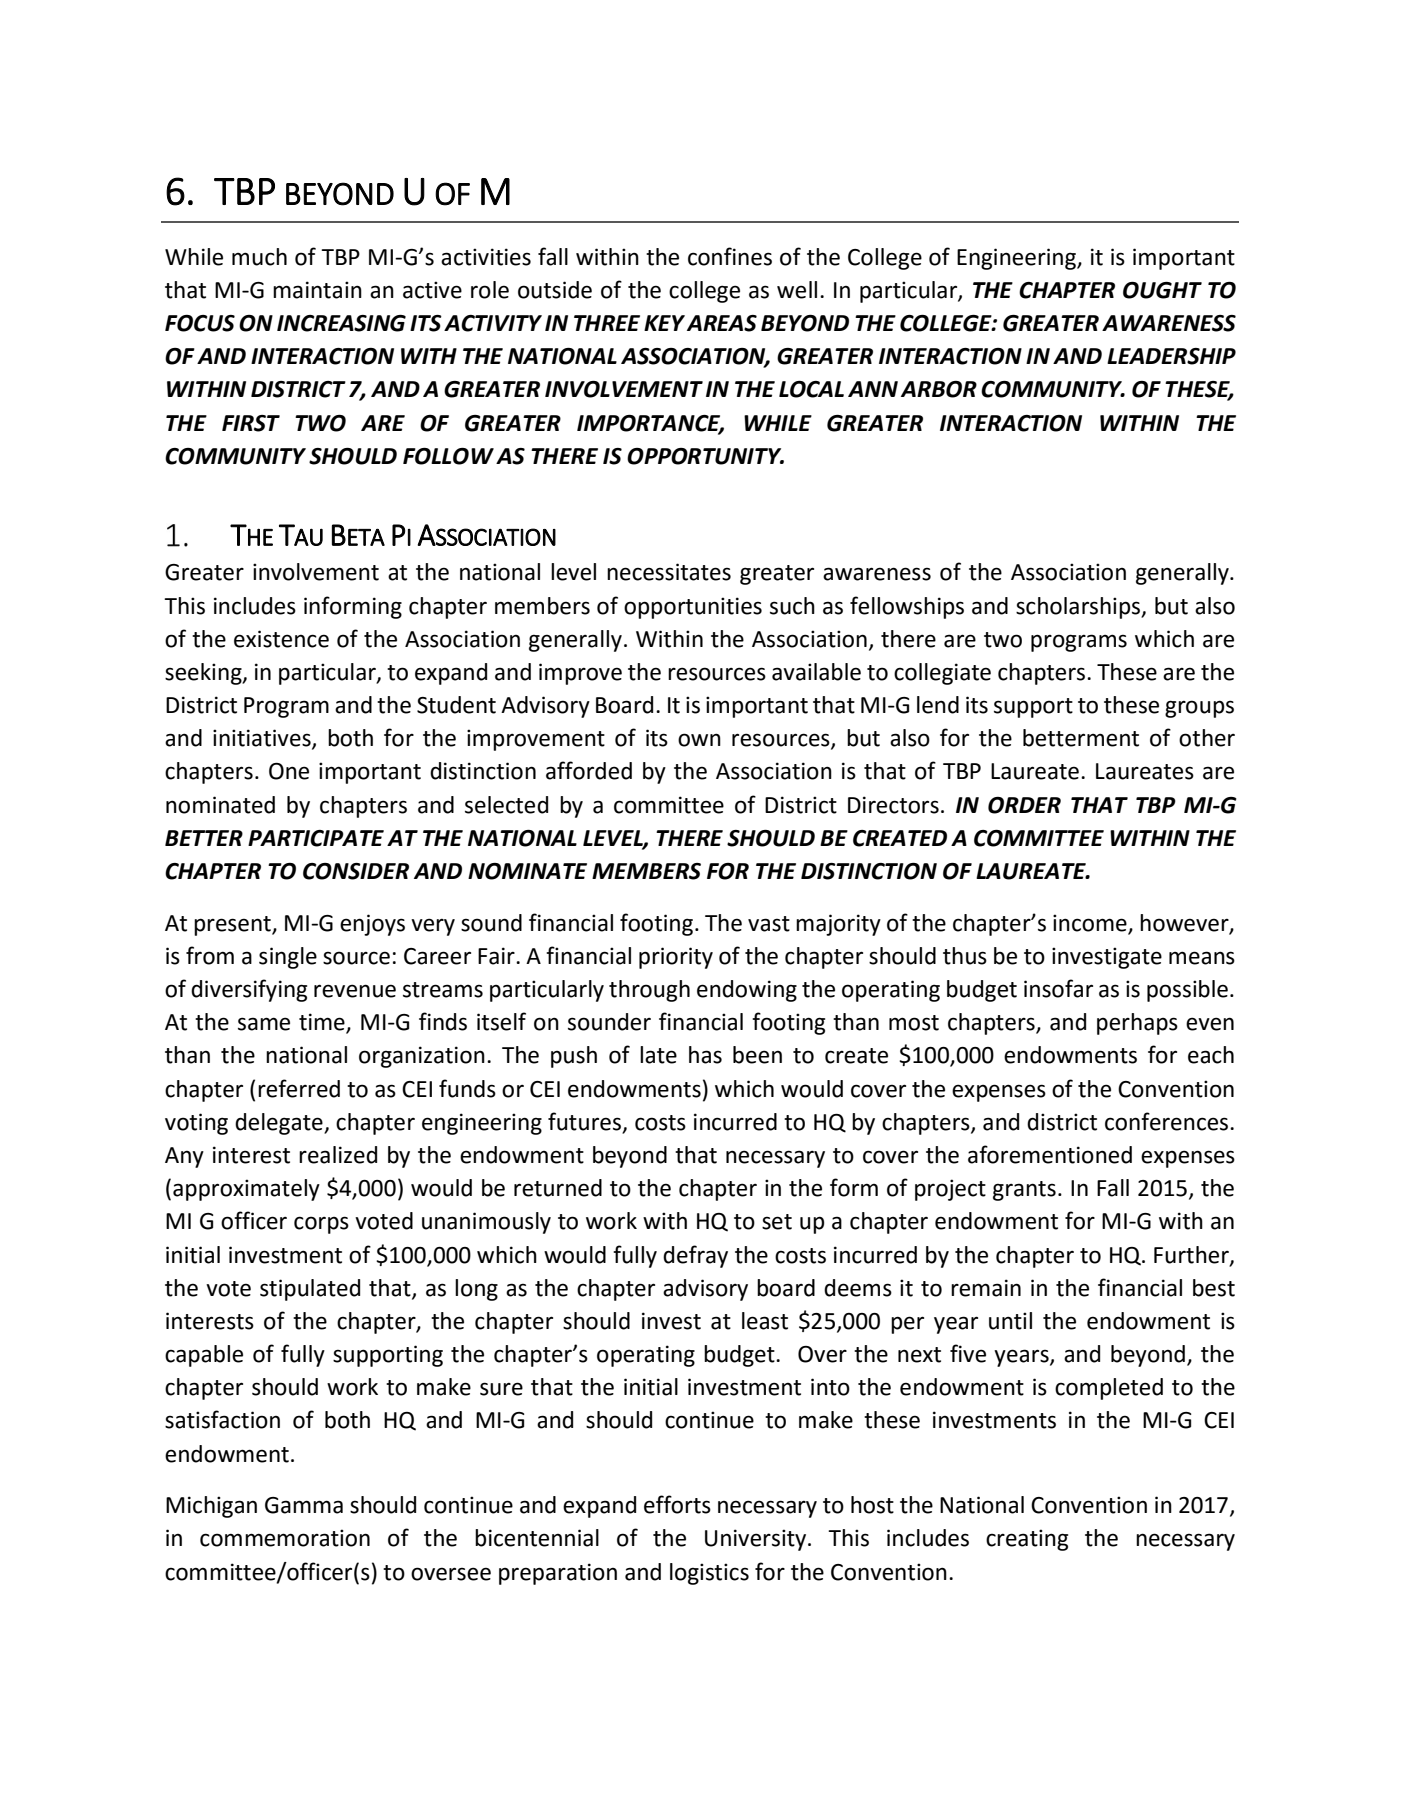 This screenshot has height=1814, width=1401. I want to click on defray, so click(695, 1256).
